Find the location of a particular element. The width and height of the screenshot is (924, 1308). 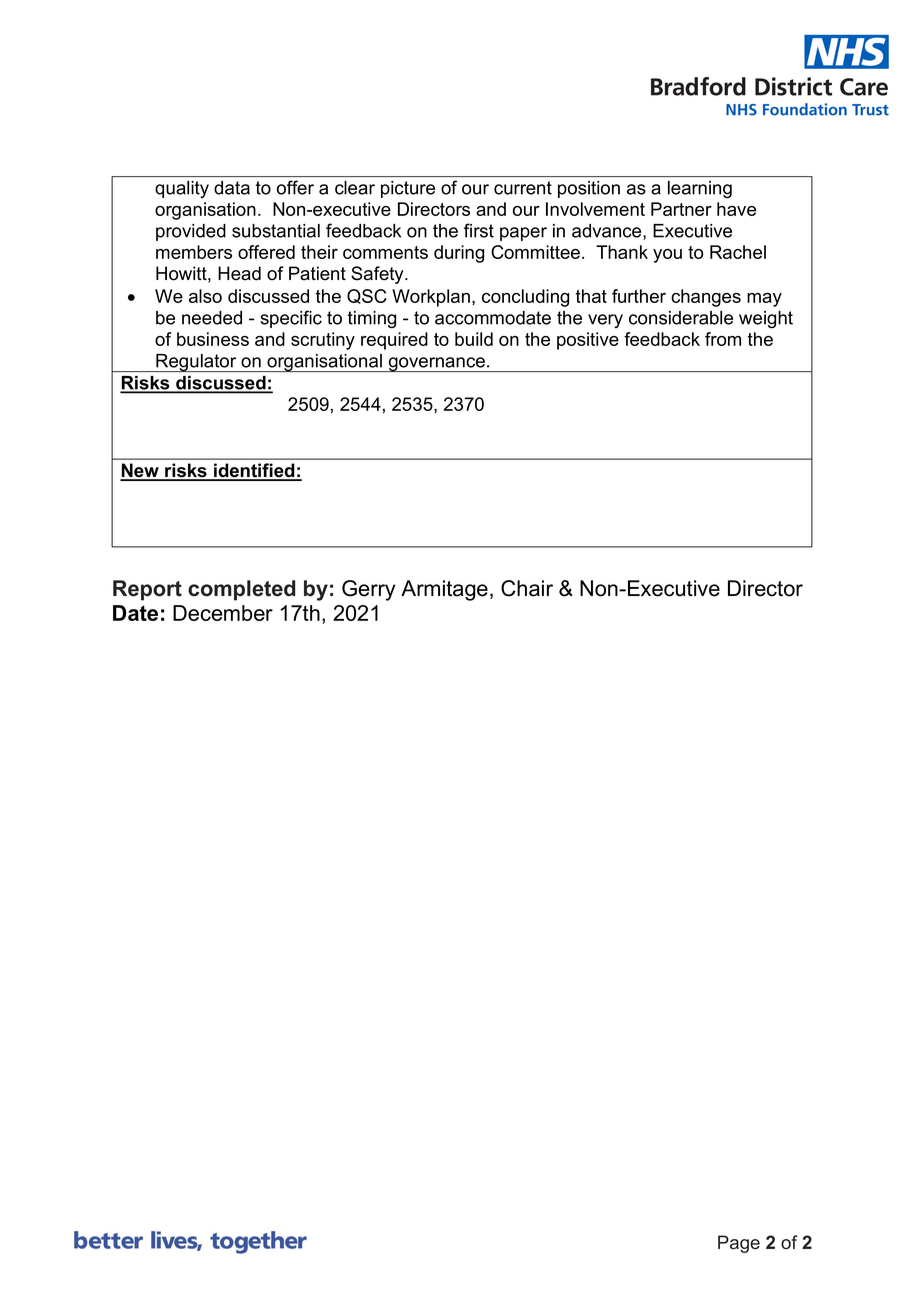

first is located at coordinates (479, 230).
